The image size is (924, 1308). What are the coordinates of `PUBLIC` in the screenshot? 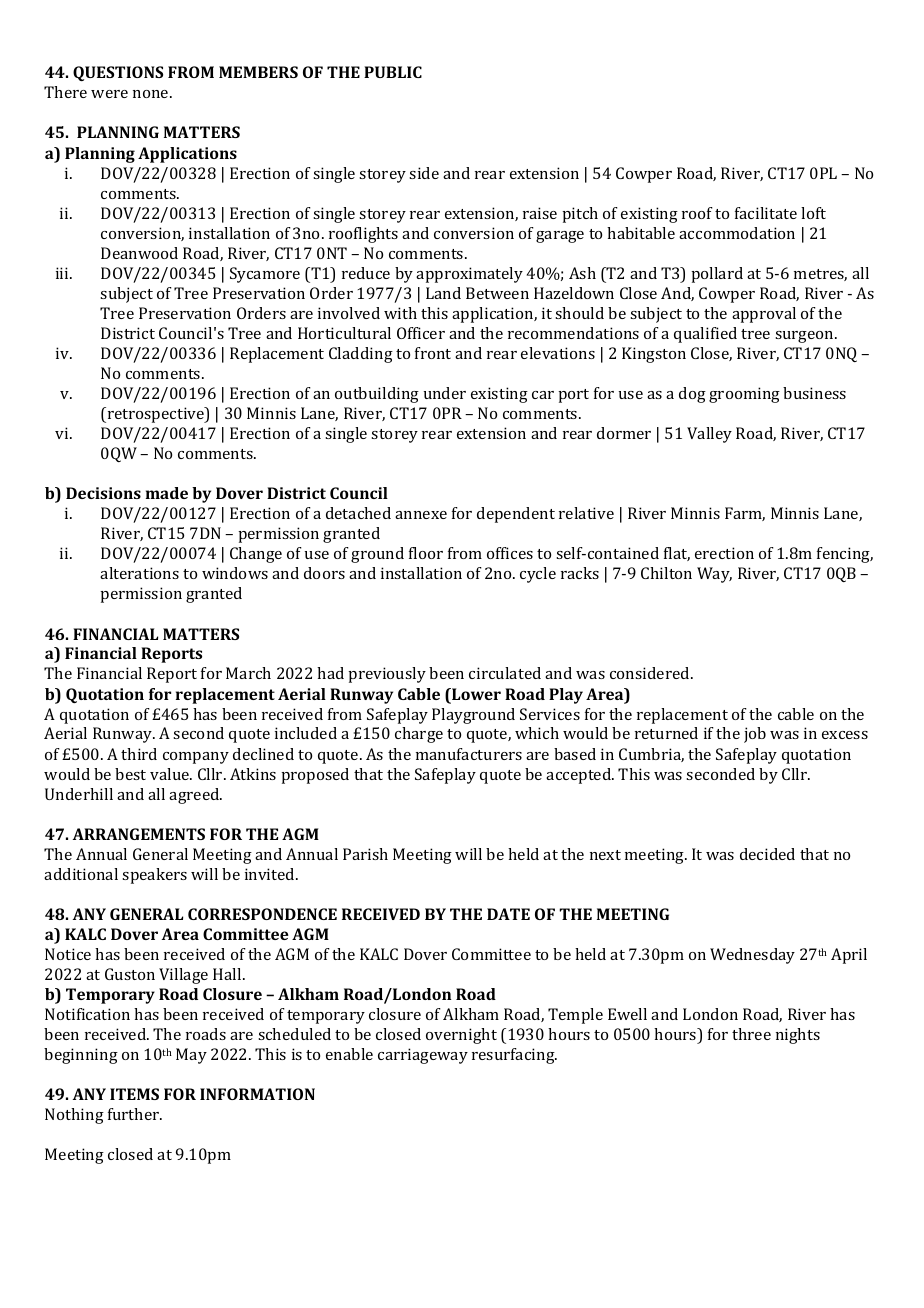 It's located at (393, 72).
